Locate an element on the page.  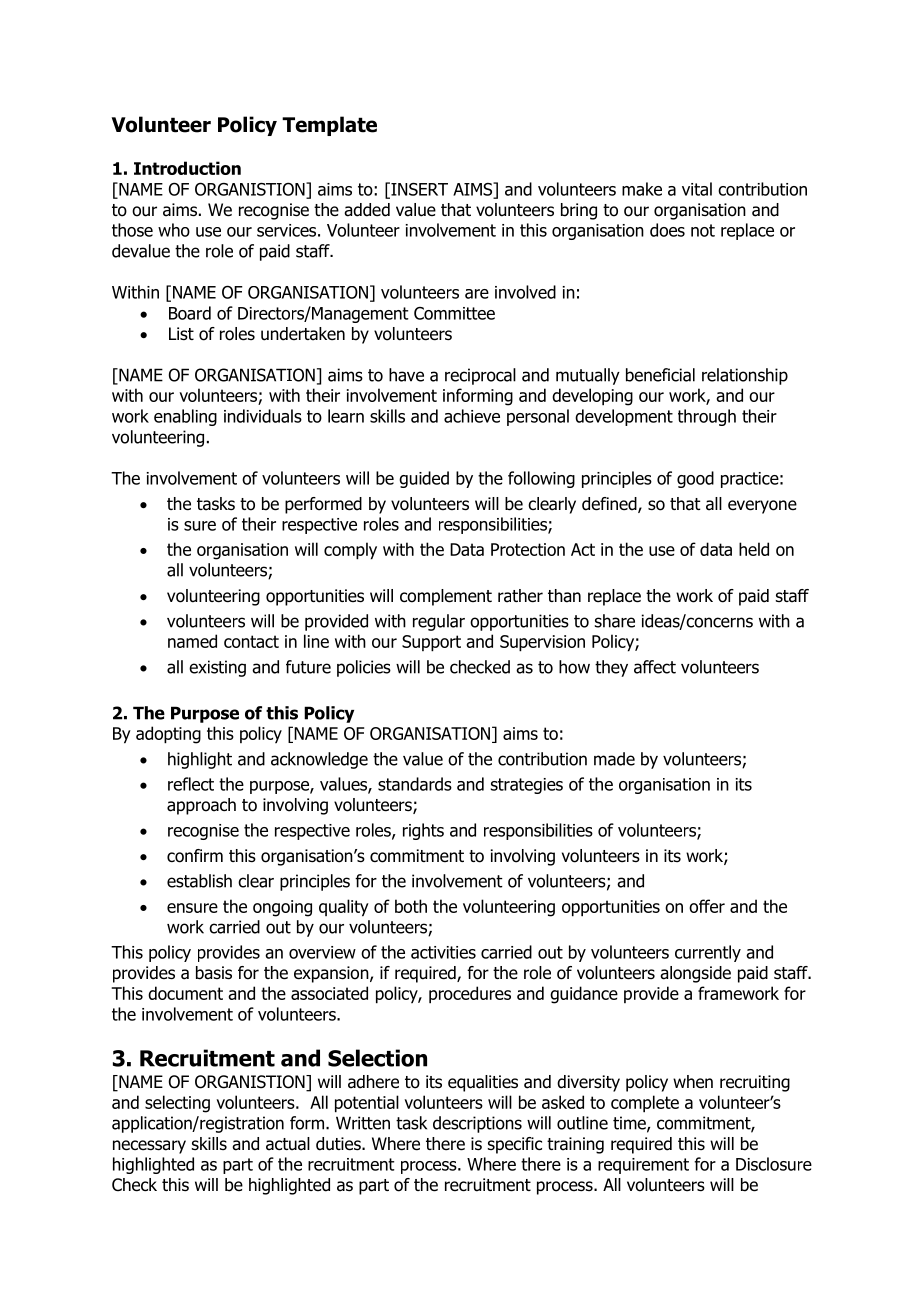
Introduction is located at coordinates (187, 168).
